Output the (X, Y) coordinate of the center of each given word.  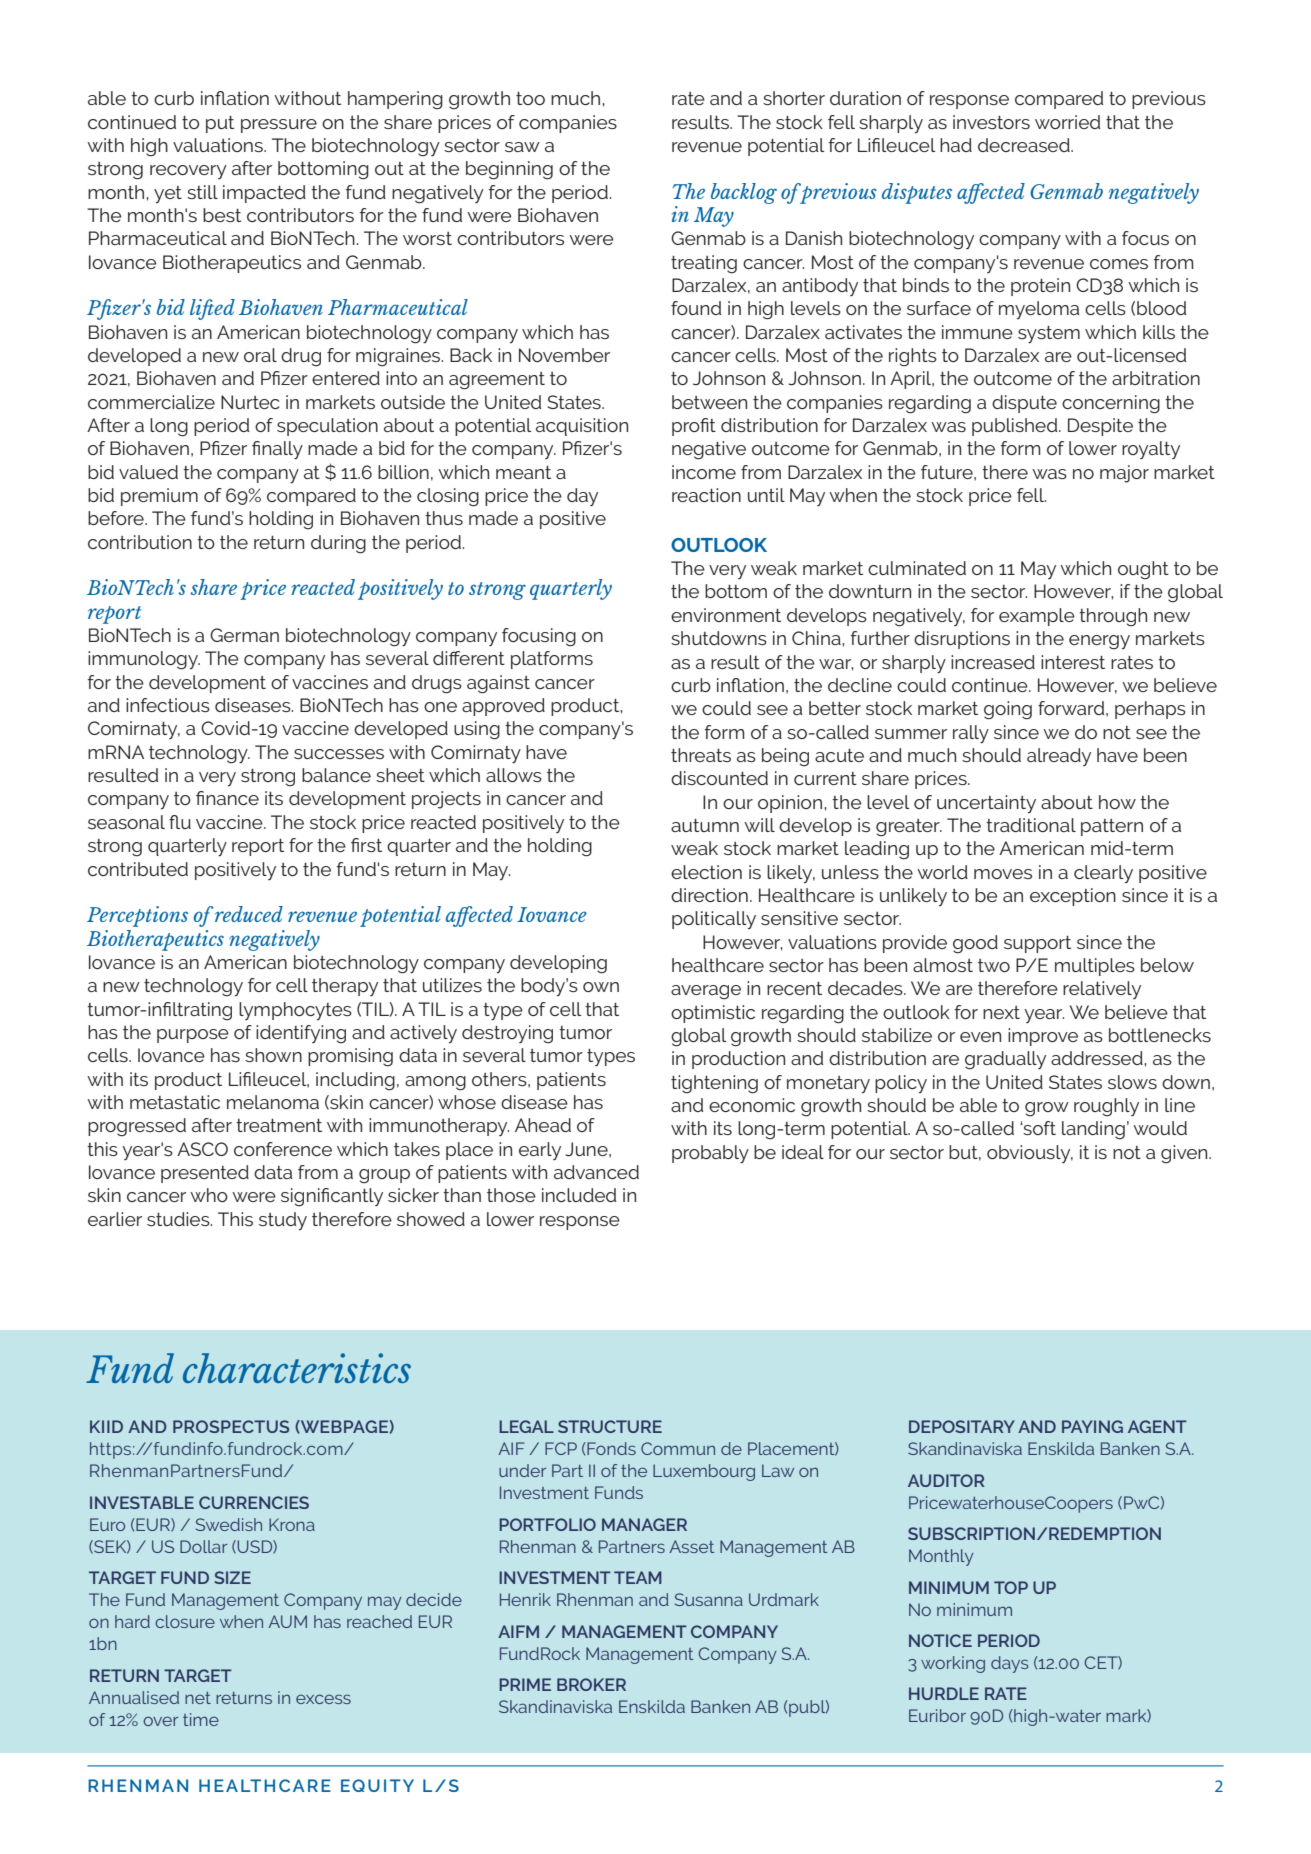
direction (709, 895)
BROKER (591, 1684)
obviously (1030, 1154)
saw (522, 147)
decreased (1025, 145)
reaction (706, 495)
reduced (249, 914)
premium (159, 497)
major (1124, 474)
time (201, 1719)
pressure (279, 126)
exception (1073, 897)
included (579, 1195)
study (283, 1221)
